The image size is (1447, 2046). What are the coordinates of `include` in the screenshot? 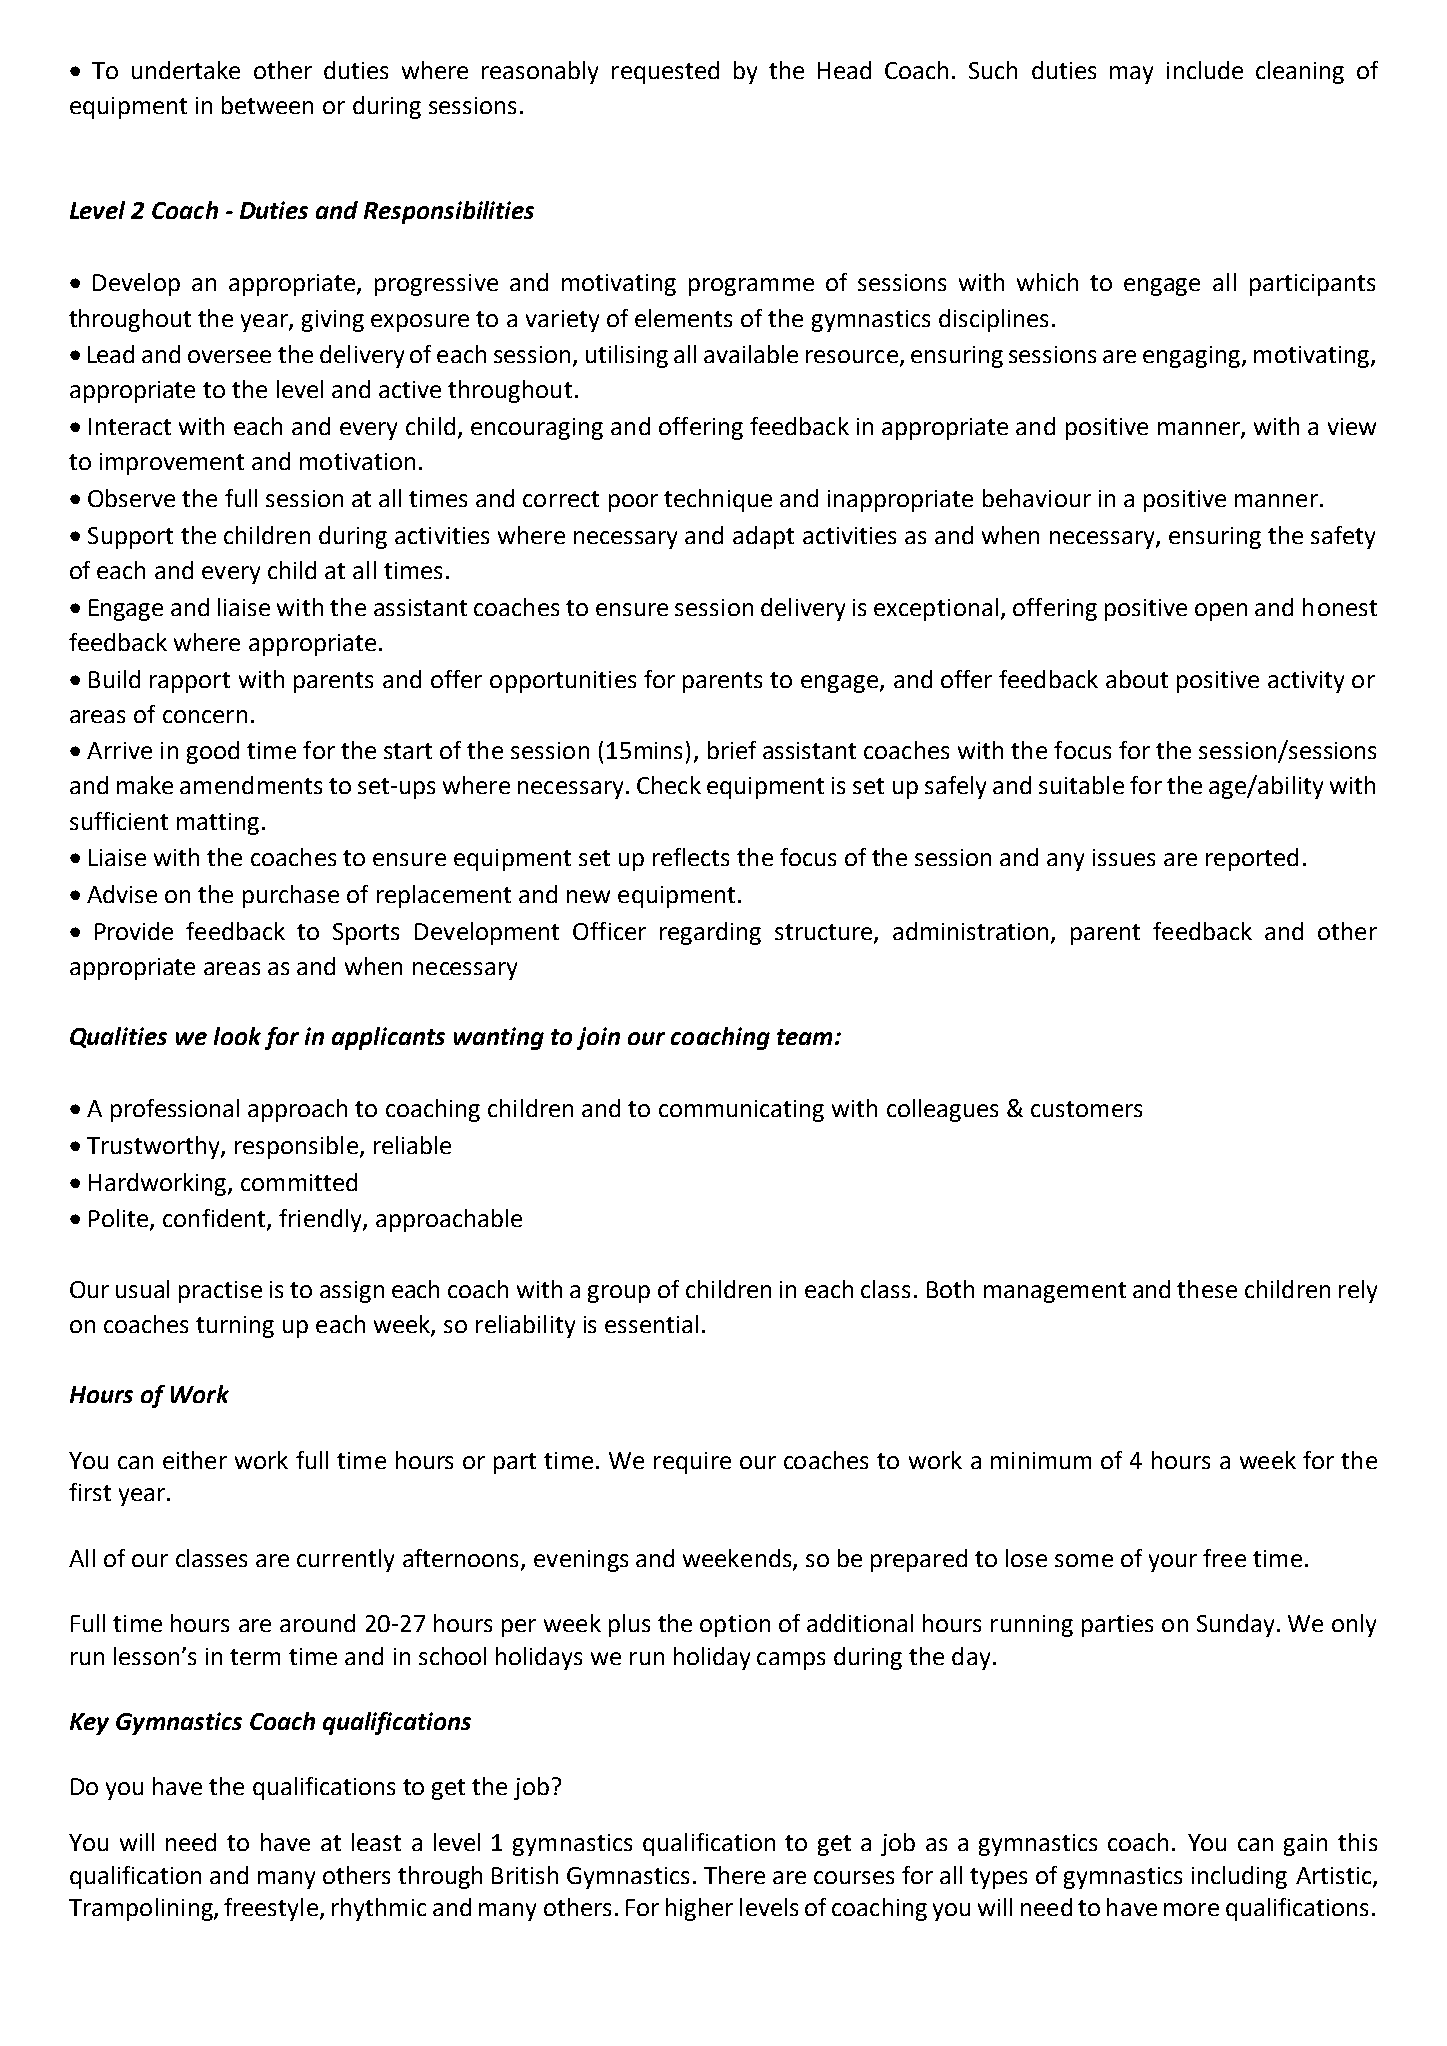 It's located at (1205, 70).
